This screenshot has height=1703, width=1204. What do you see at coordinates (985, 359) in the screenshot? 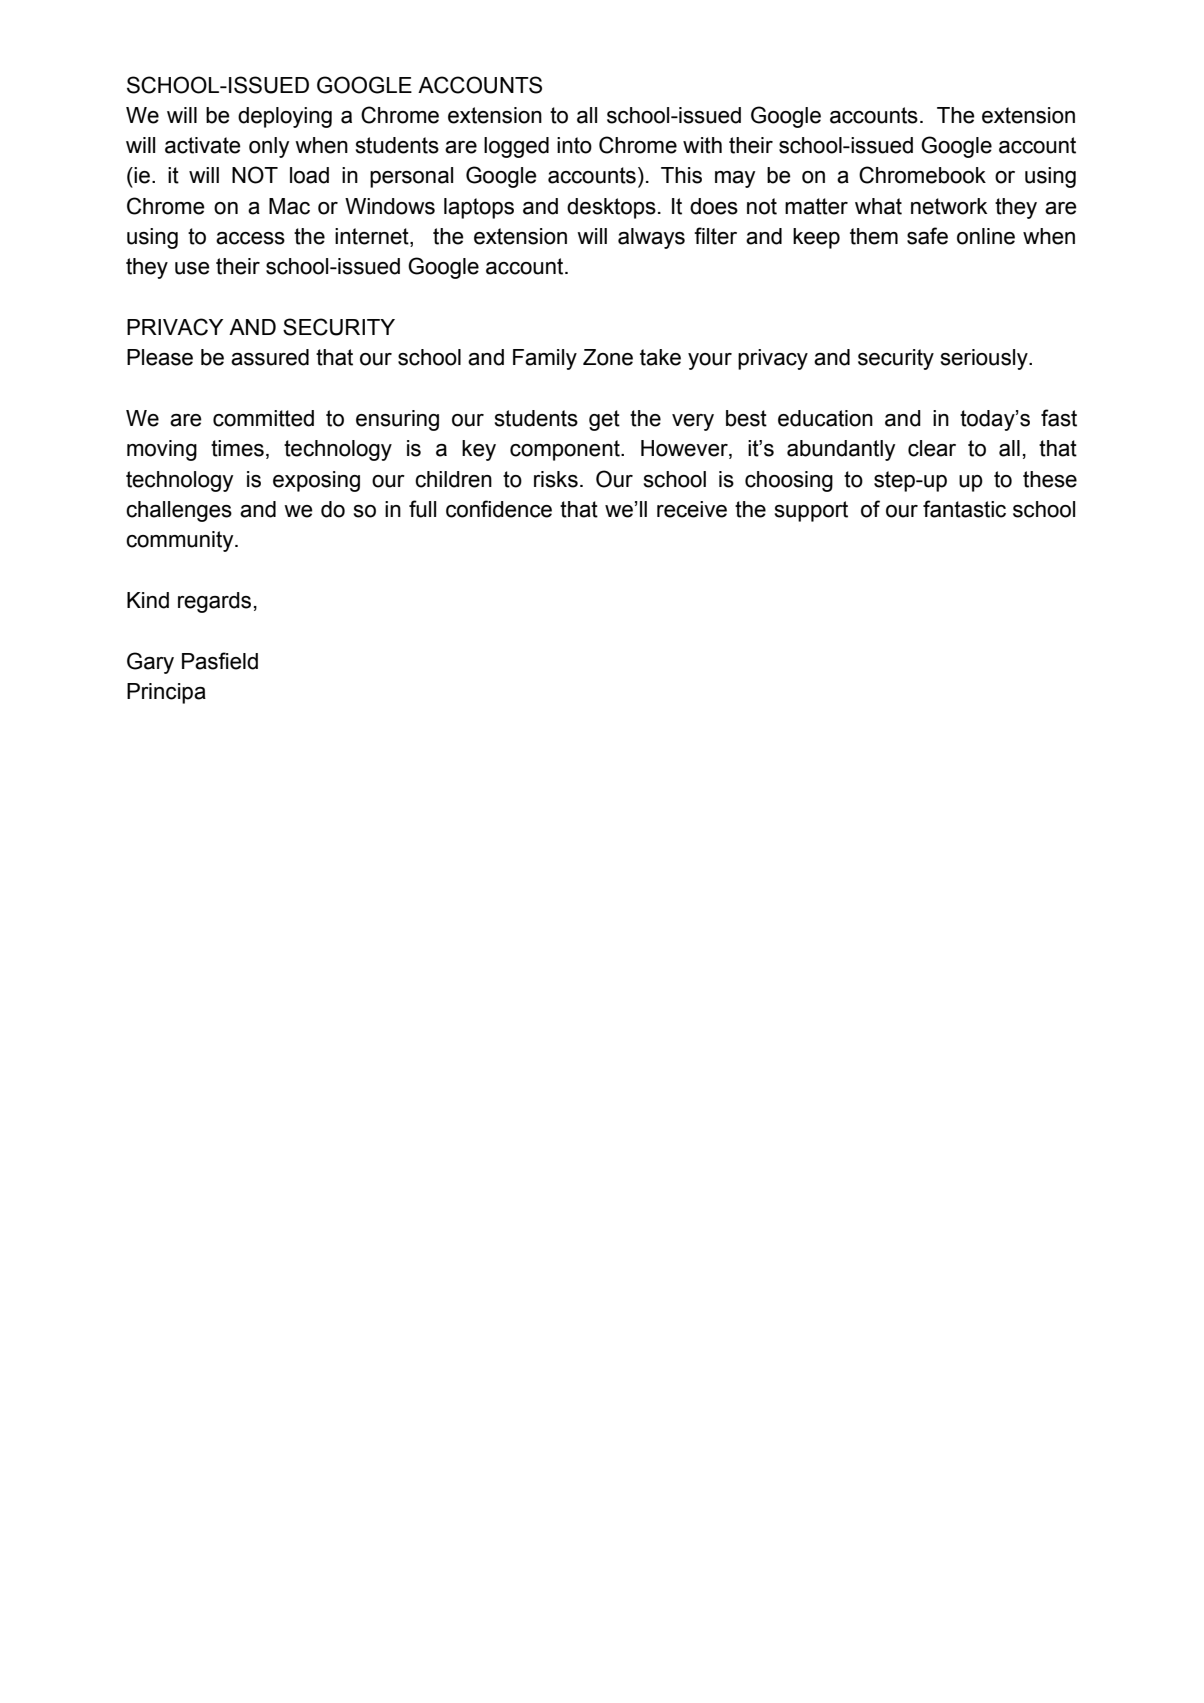
I see `seriously` at bounding box center [985, 359].
